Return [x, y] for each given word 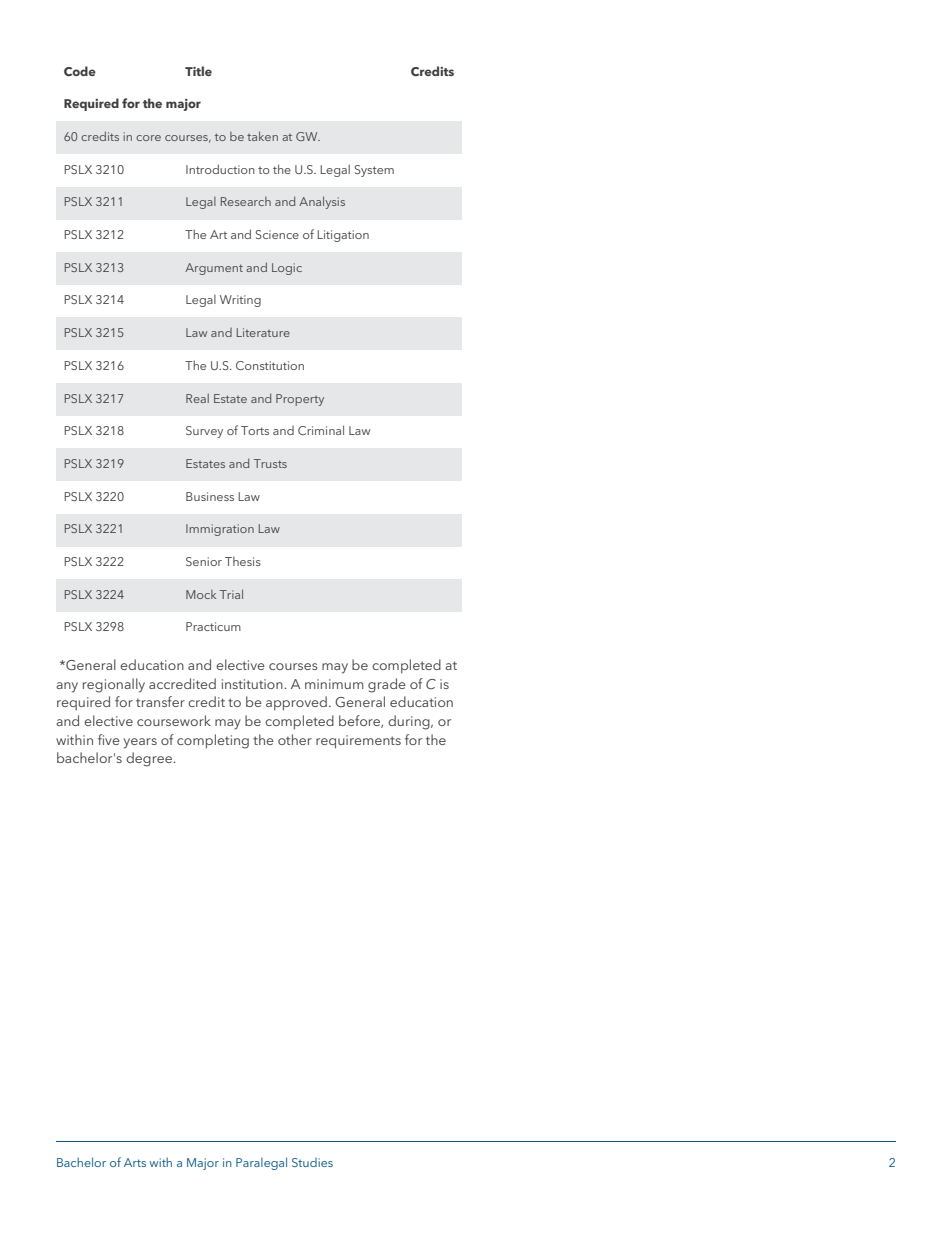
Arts [135, 1162]
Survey [204, 432]
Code [80, 71]
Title [198, 71]
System [374, 171]
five [109, 739]
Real [197, 398]
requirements [358, 742]
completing [213, 741]
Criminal [321, 430]
